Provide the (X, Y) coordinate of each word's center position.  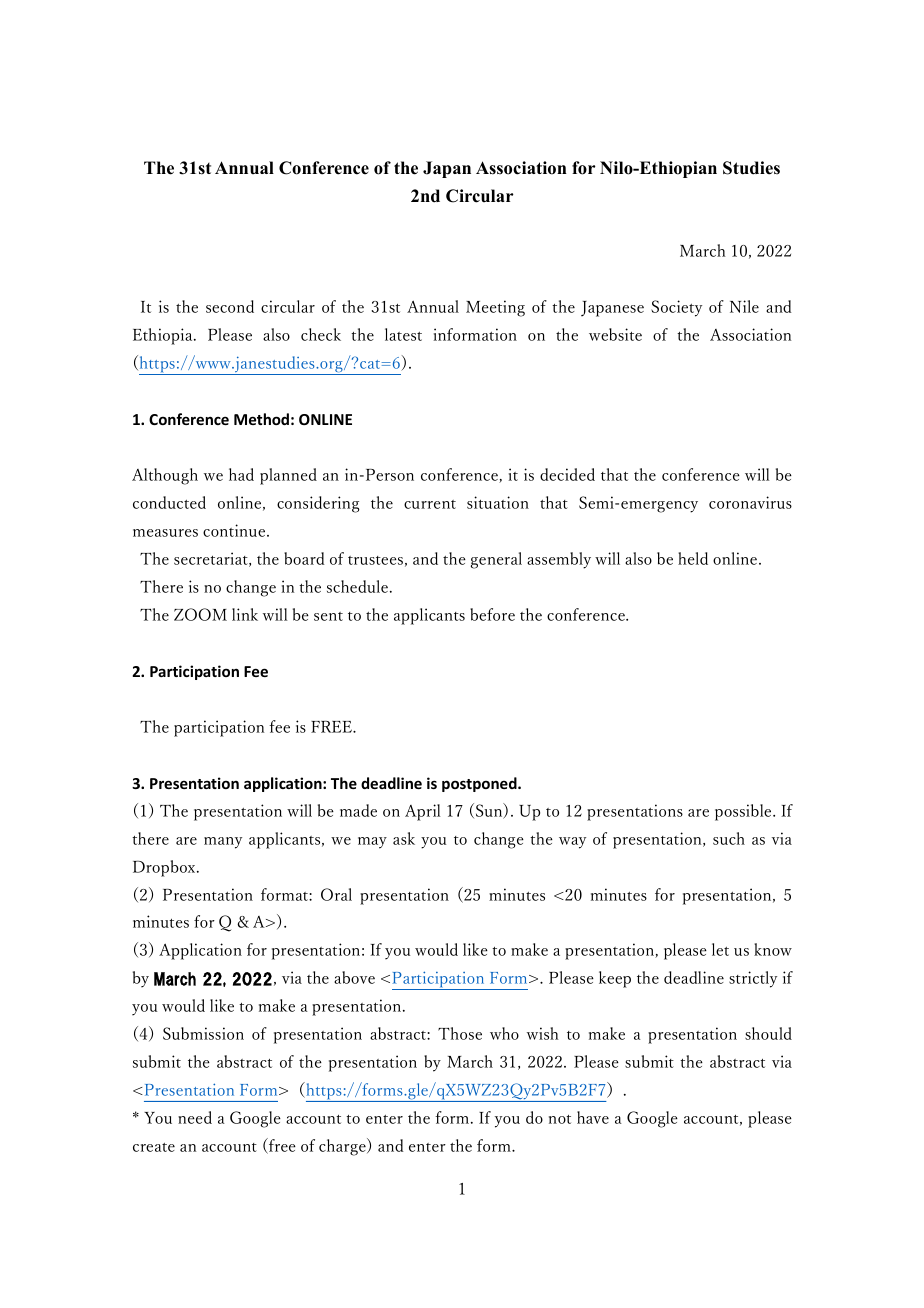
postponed (480, 784)
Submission (203, 1033)
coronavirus (750, 502)
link (245, 614)
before (492, 614)
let (720, 949)
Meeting (495, 308)
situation (498, 502)
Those (460, 1033)
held (693, 558)
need (195, 1117)
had (241, 474)
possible (744, 812)
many (223, 843)
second (230, 306)
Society (676, 308)
